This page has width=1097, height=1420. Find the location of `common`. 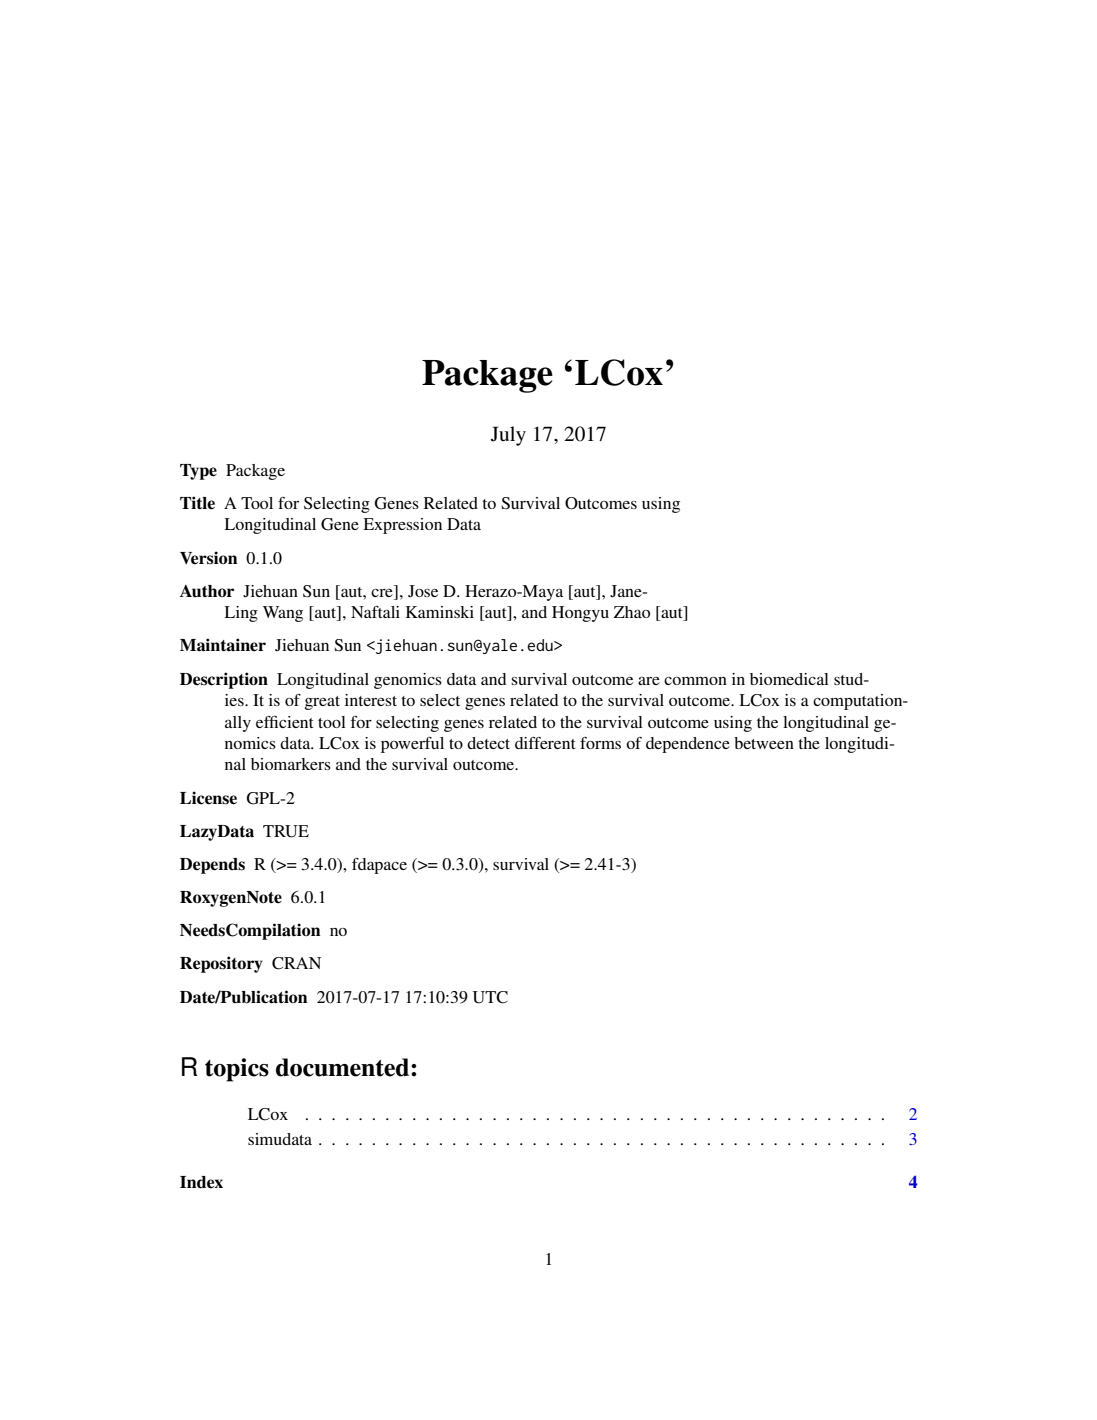

common is located at coordinates (695, 681).
